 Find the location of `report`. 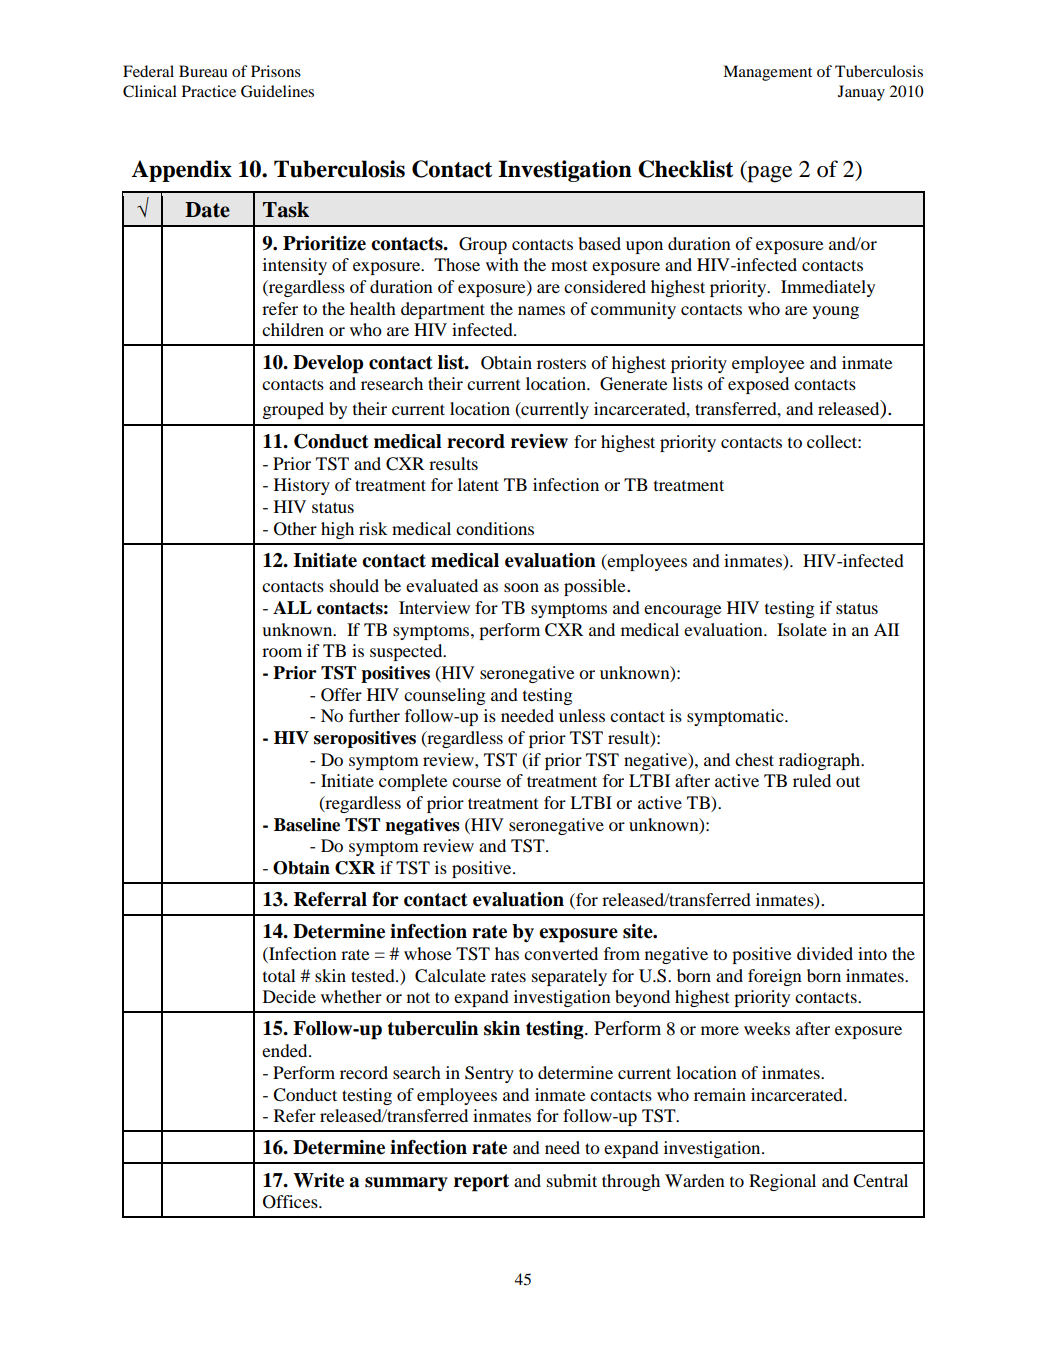

report is located at coordinates (481, 1183).
